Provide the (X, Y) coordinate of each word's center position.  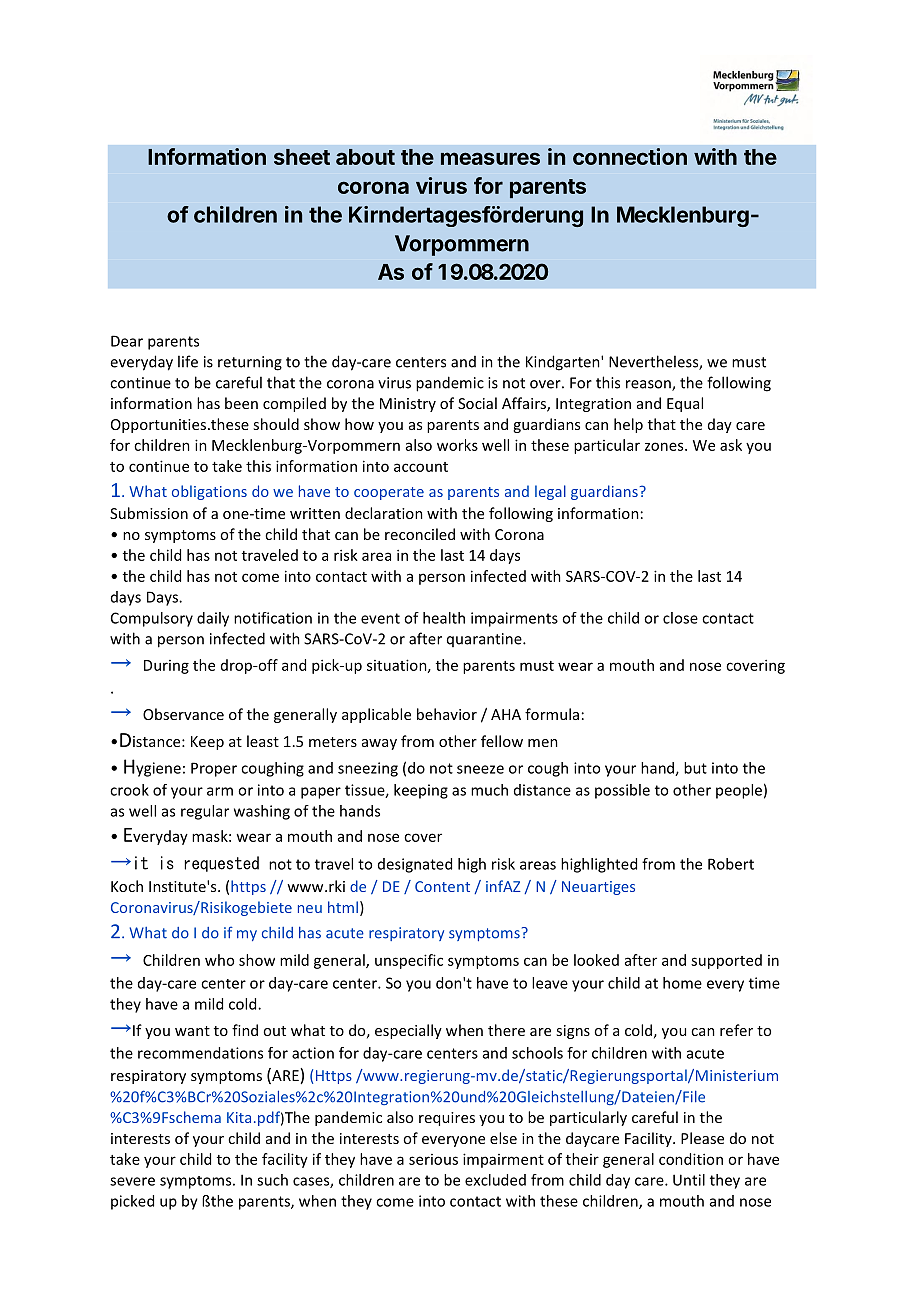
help (628, 425)
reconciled (420, 534)
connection (630, 156)
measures (490, 158)
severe (132, 1181)
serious (433, 1159)
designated (415, 865)
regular (205, 812)
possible (622, 791)
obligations (209, 492)
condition (691, 1159)
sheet (302, 157)
